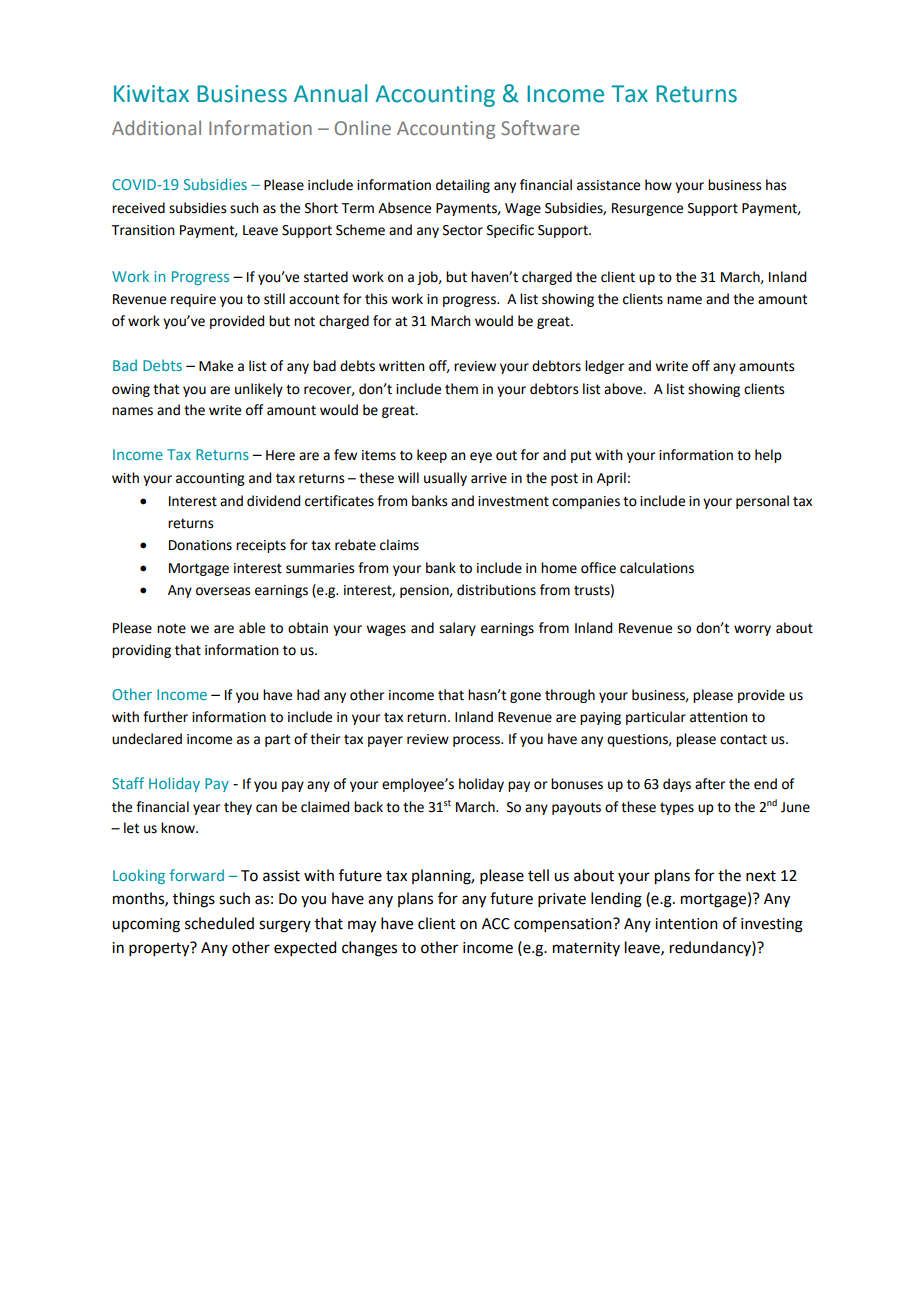 The width and height of the image is (924, 1308). I want to click on investment, so click(513, 501).
